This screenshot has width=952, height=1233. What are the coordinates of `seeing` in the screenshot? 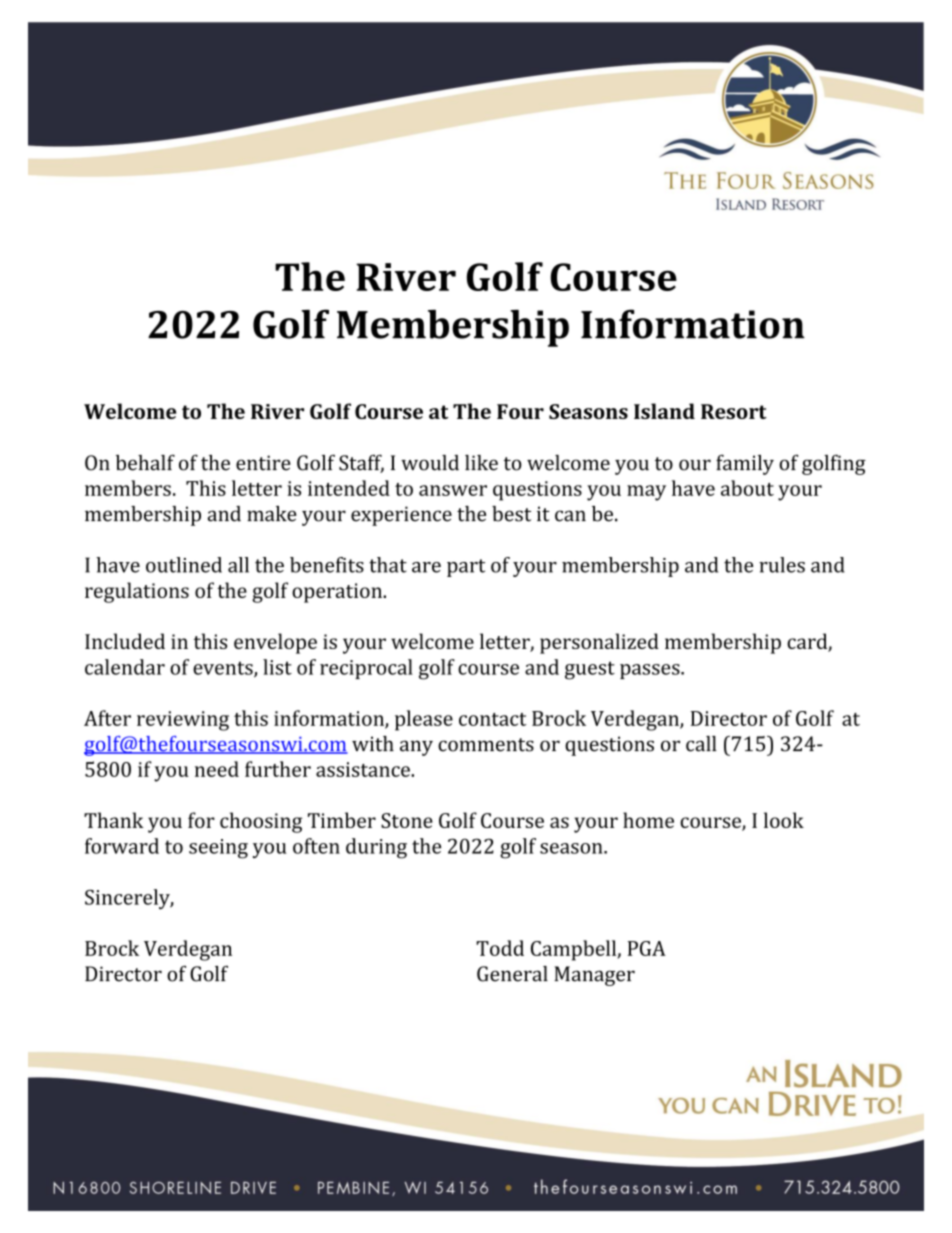 It's located at (218, 849).
